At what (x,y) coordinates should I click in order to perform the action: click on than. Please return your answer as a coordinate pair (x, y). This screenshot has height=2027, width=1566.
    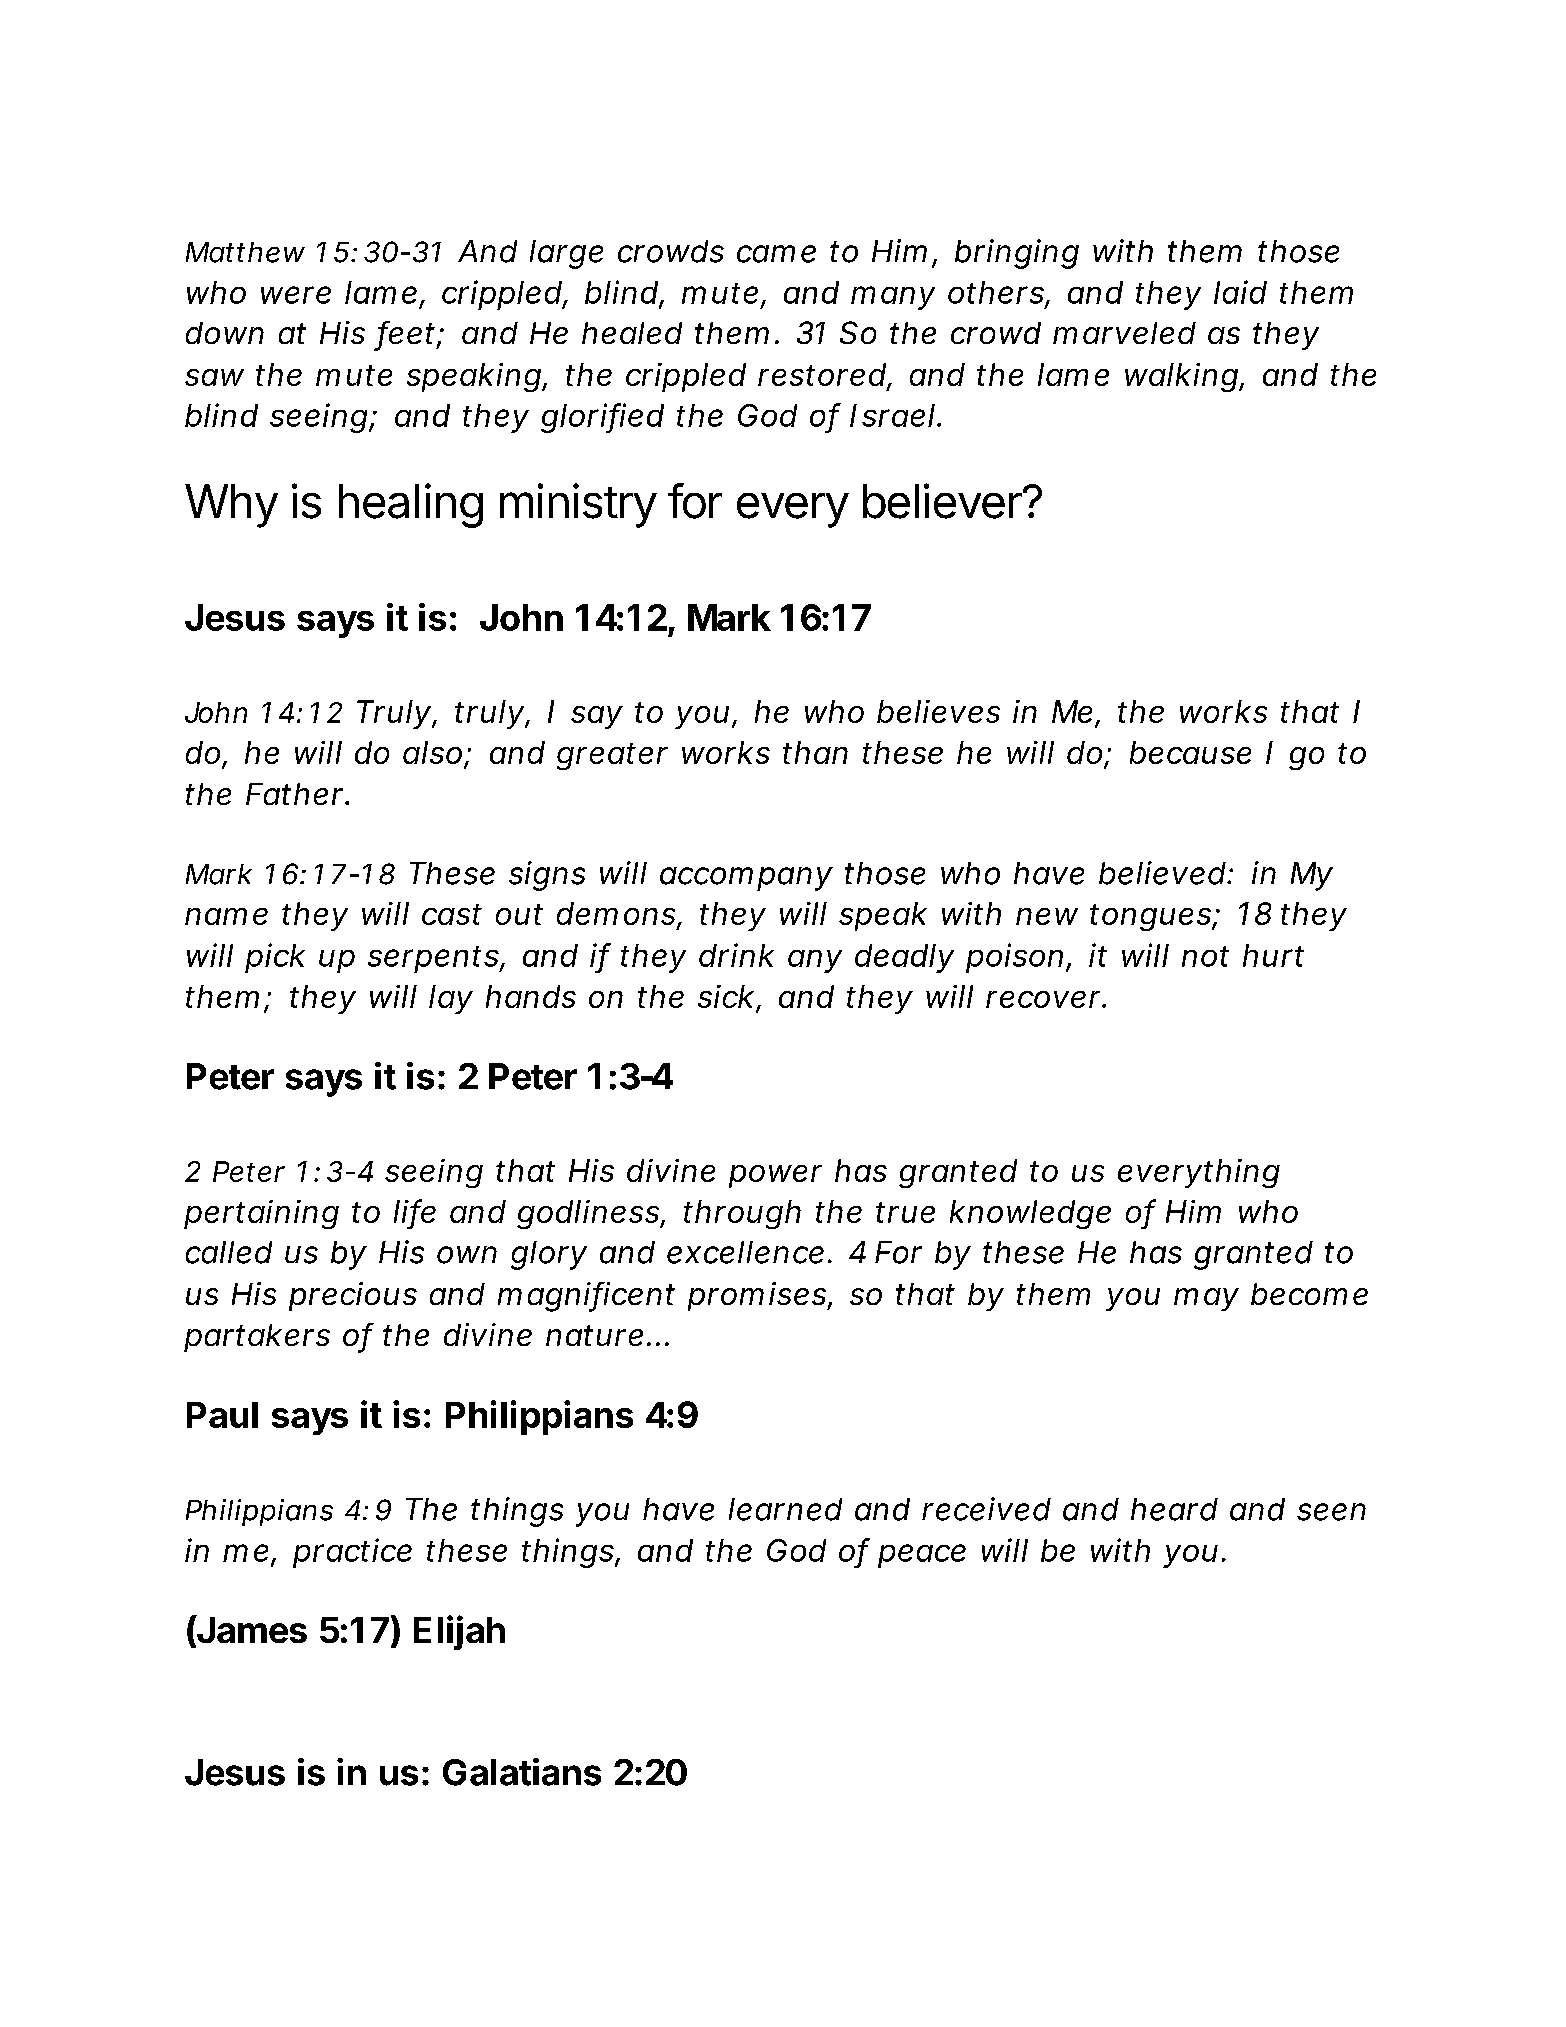
    Looking at the image, I should click on (815, 752).
